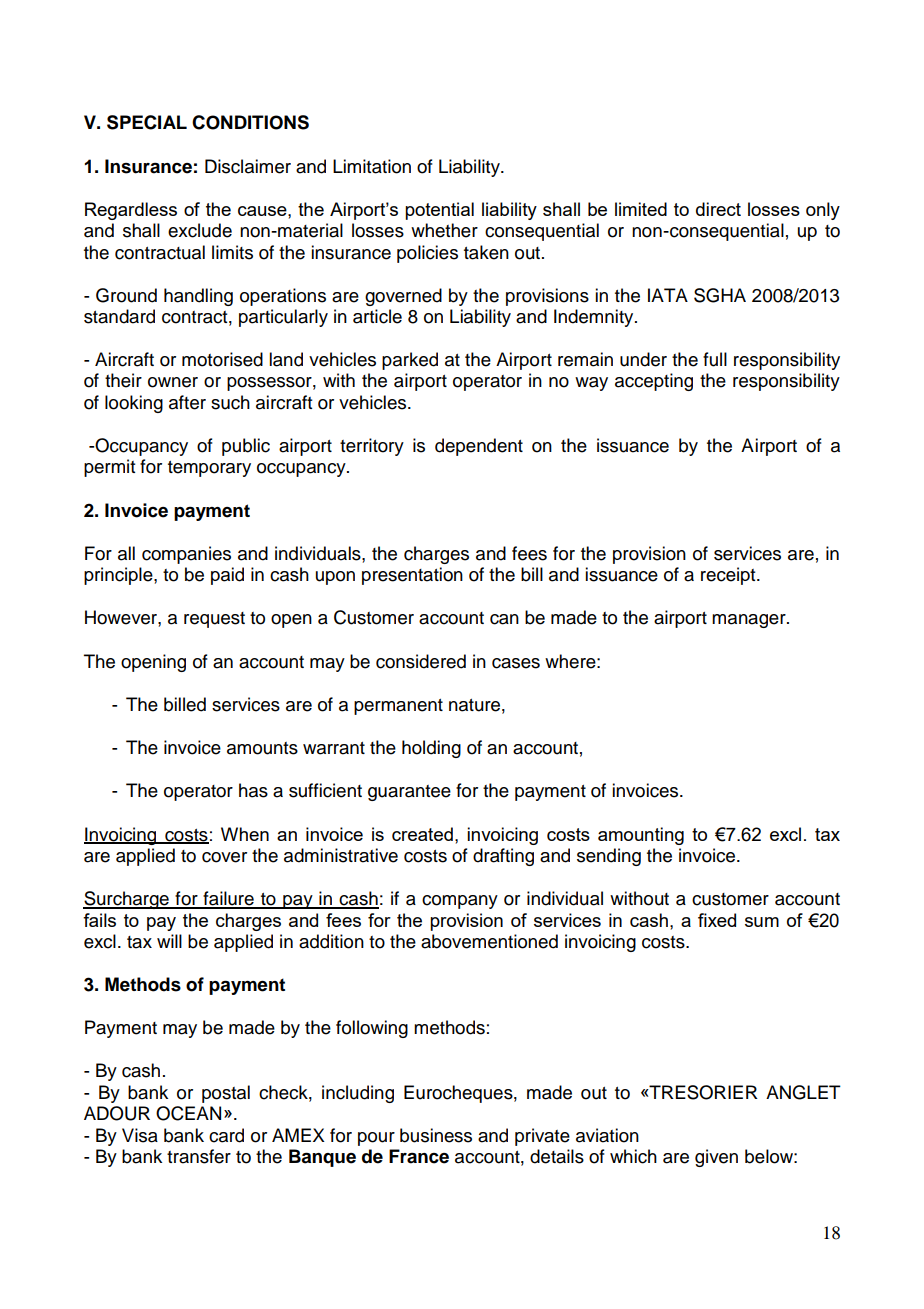  What do you see at coordinates (436, 1135) in the screenshot?
I see `business` at bounding box center [436, 1135].
